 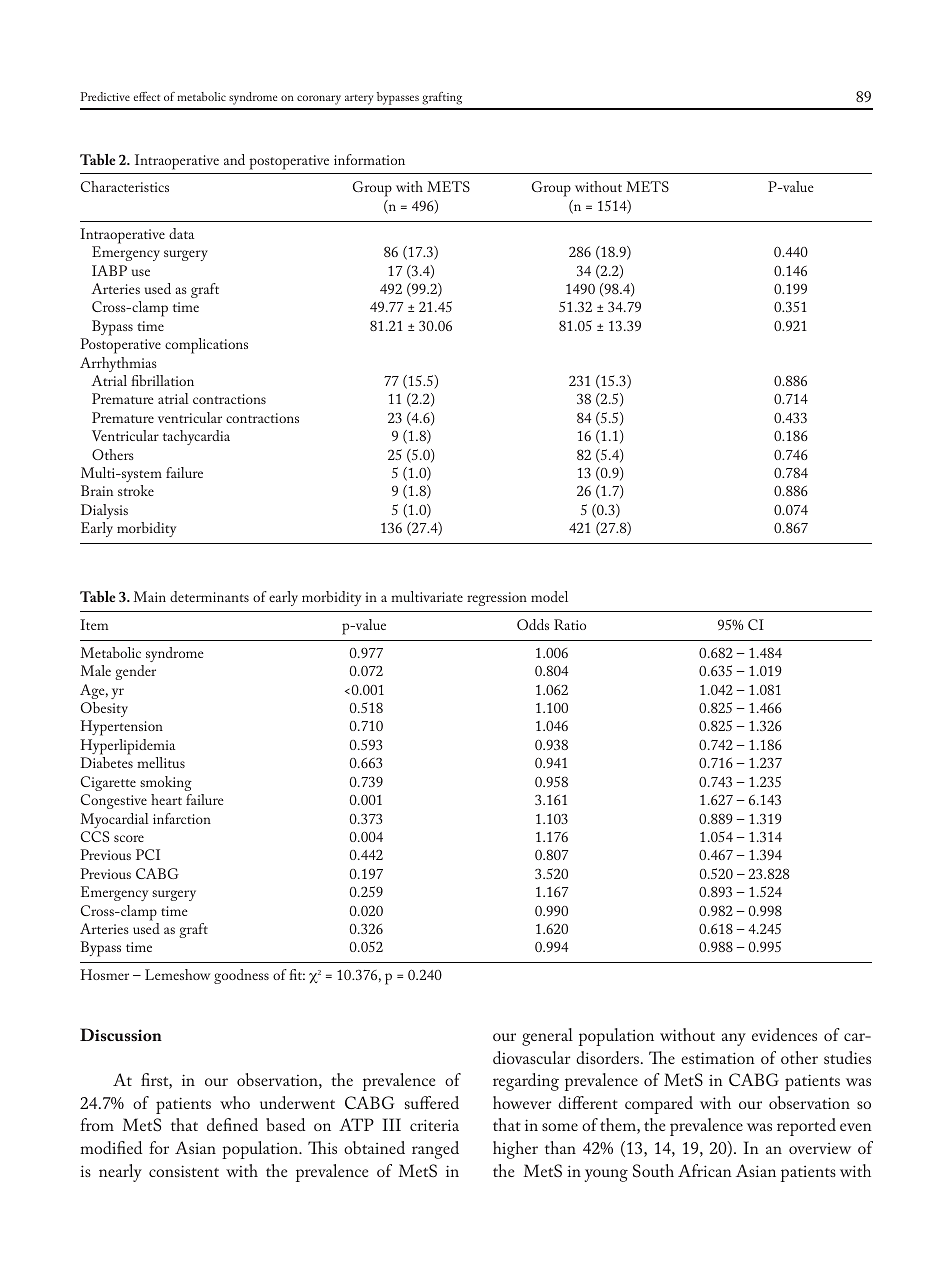 What do you see at coordinates (196, 437) in the screenshot?
I see `tachycardia` at bounding box center [196, 437].
